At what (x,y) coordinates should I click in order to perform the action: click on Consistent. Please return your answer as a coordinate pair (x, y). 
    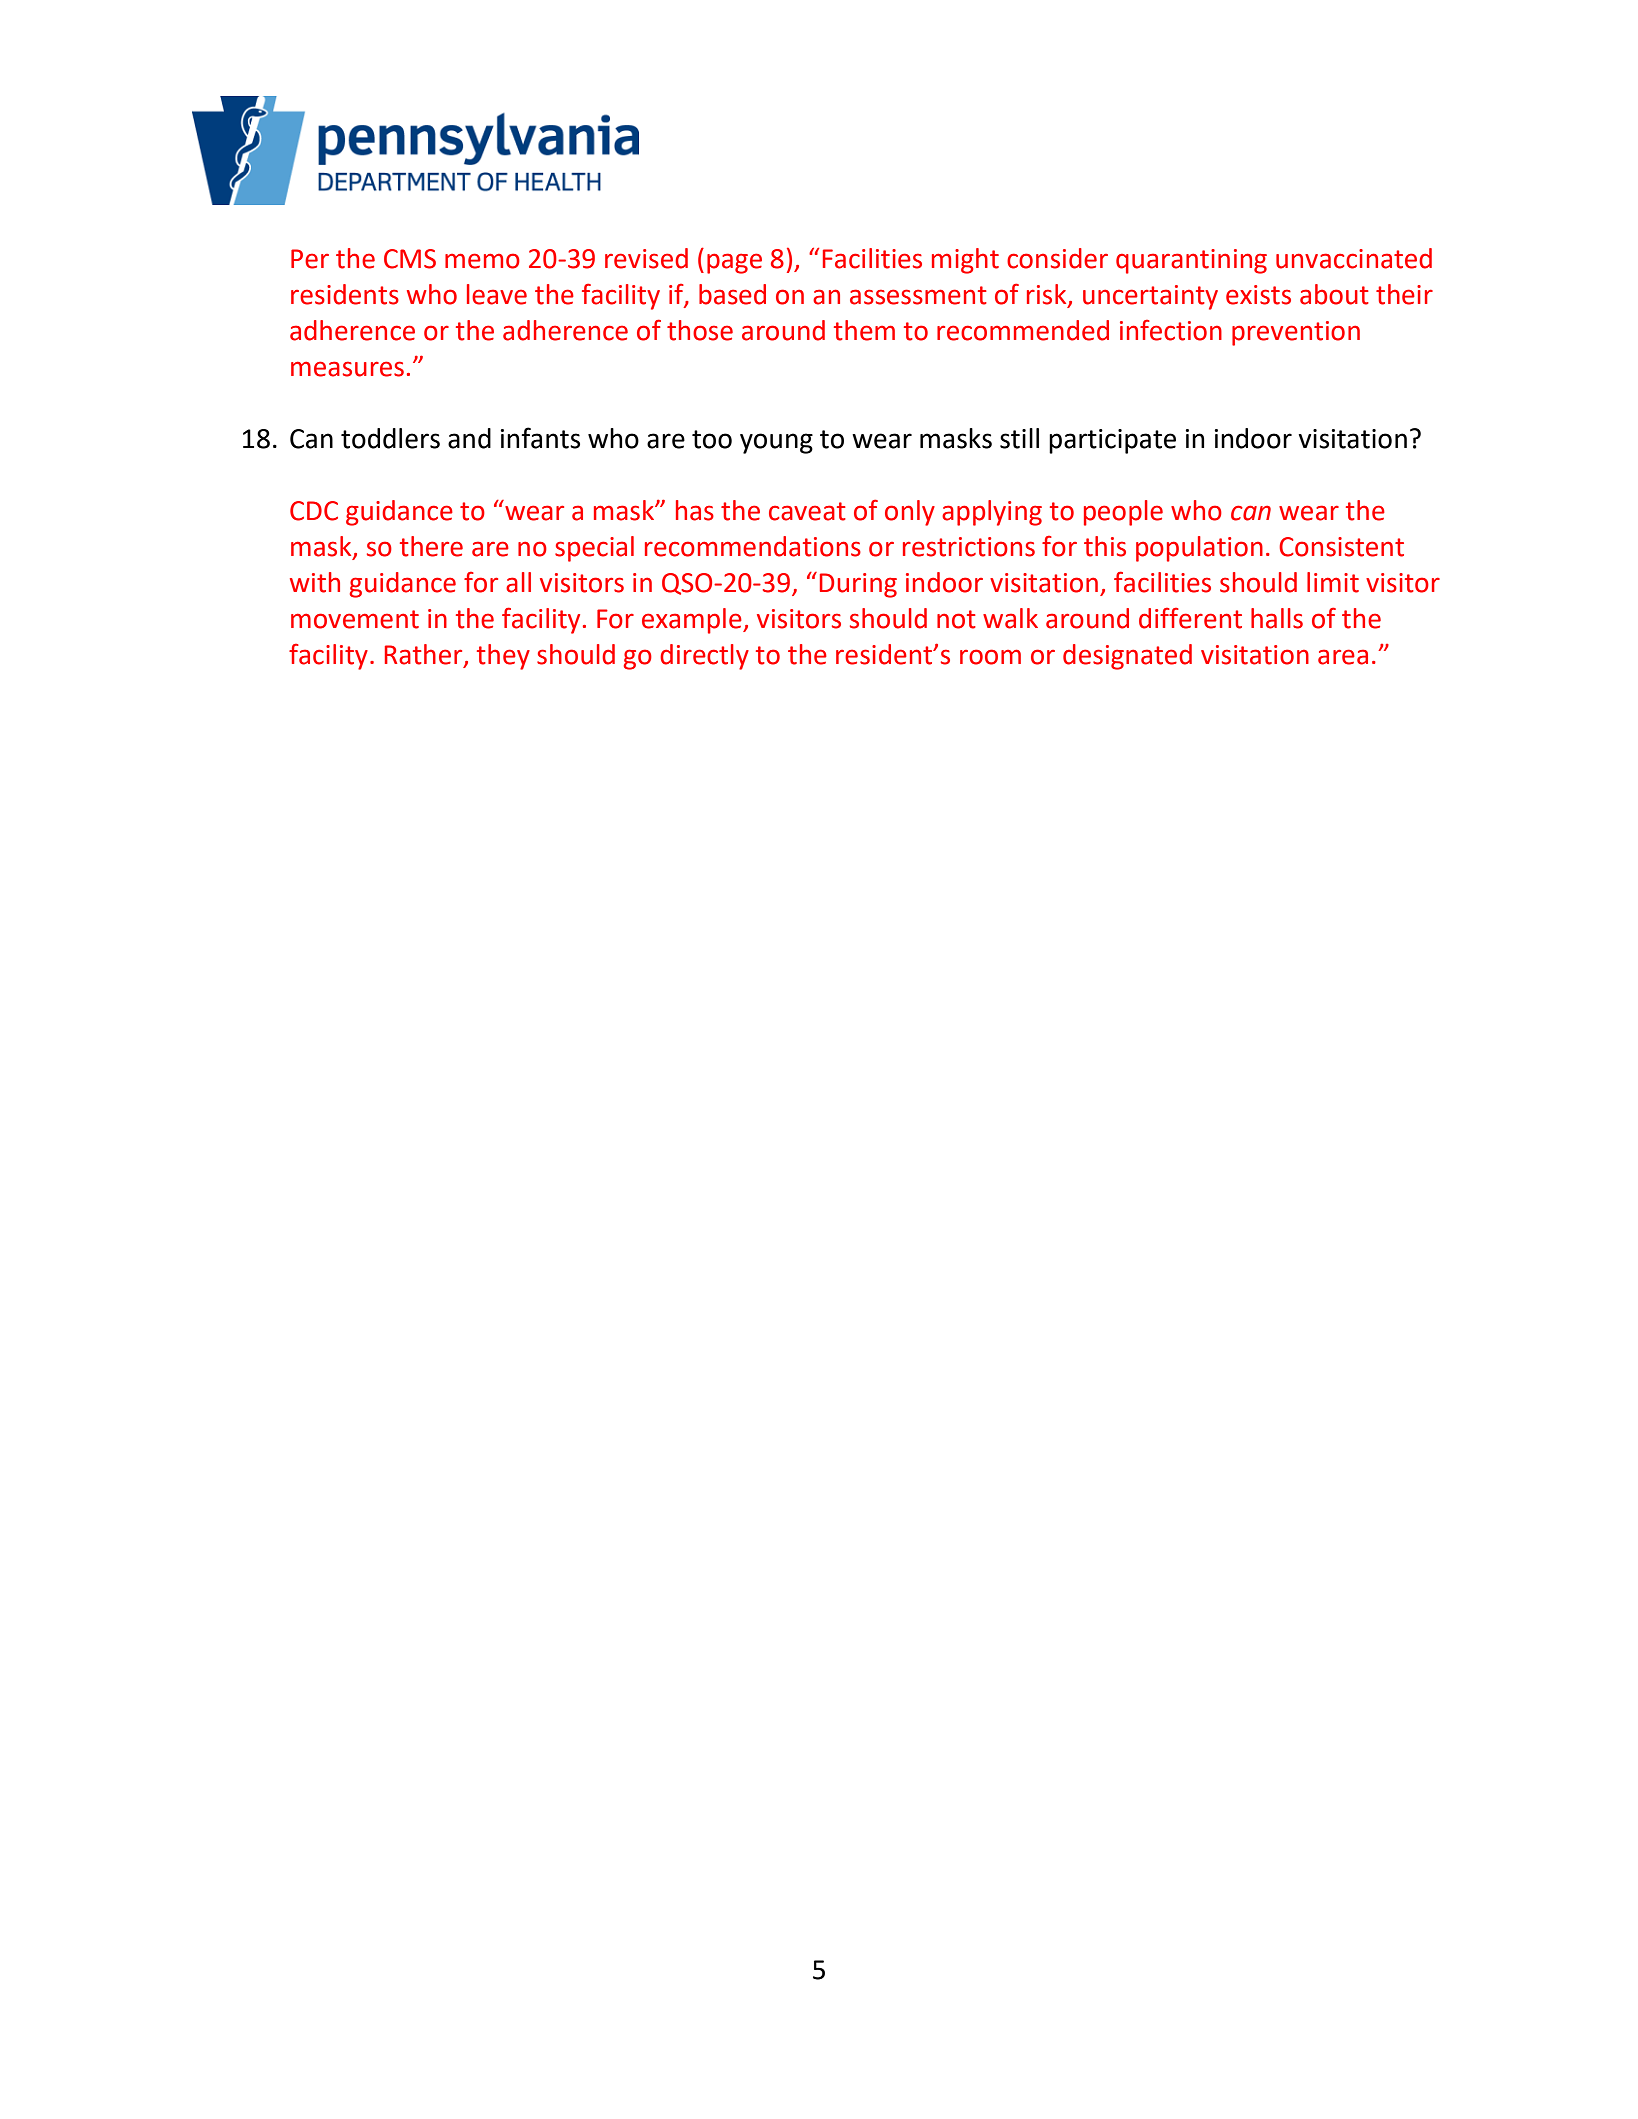
    Looking at the image, I should click on (1341, 547).
